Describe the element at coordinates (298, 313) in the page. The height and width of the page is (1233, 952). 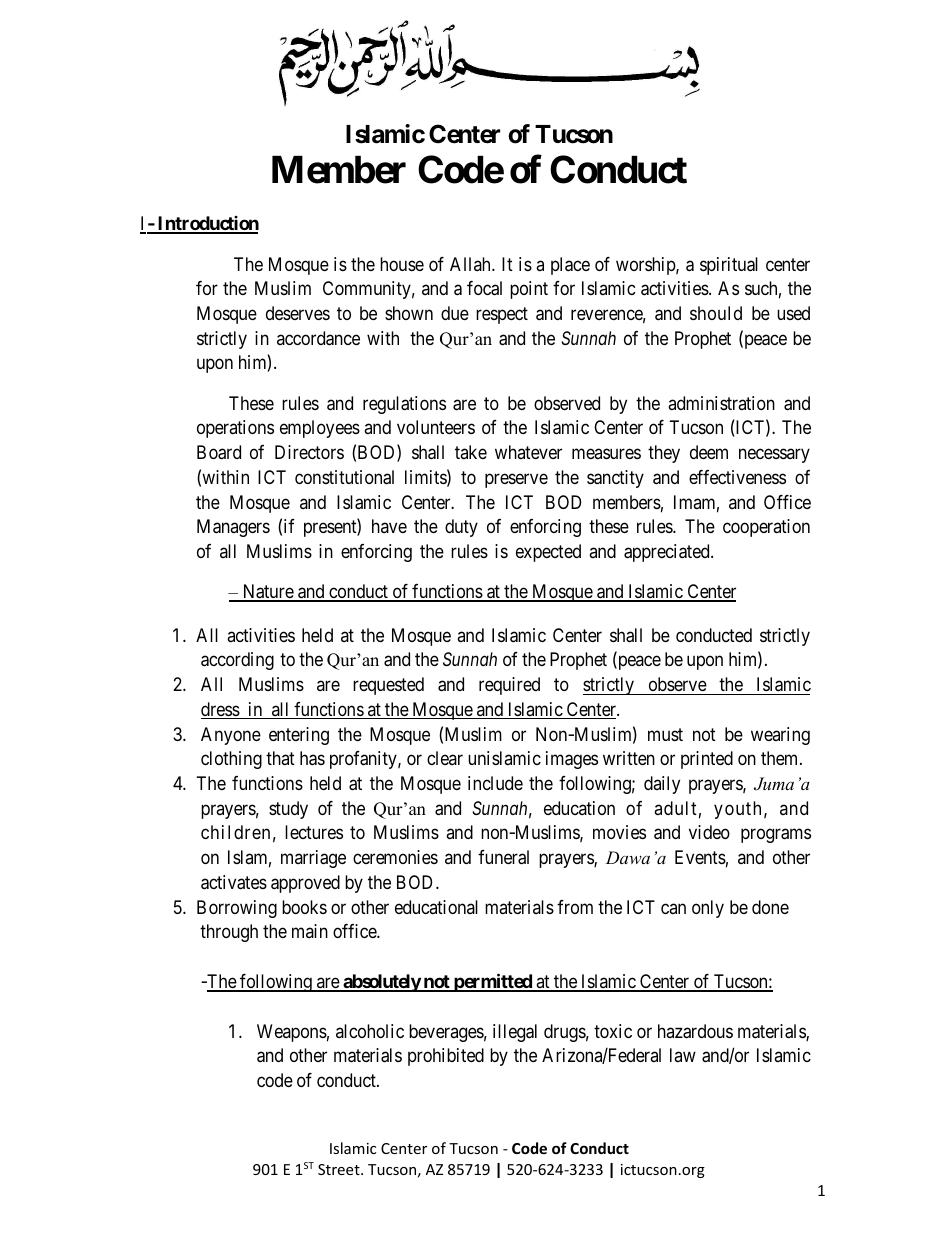
I see `deserves` at that location.
